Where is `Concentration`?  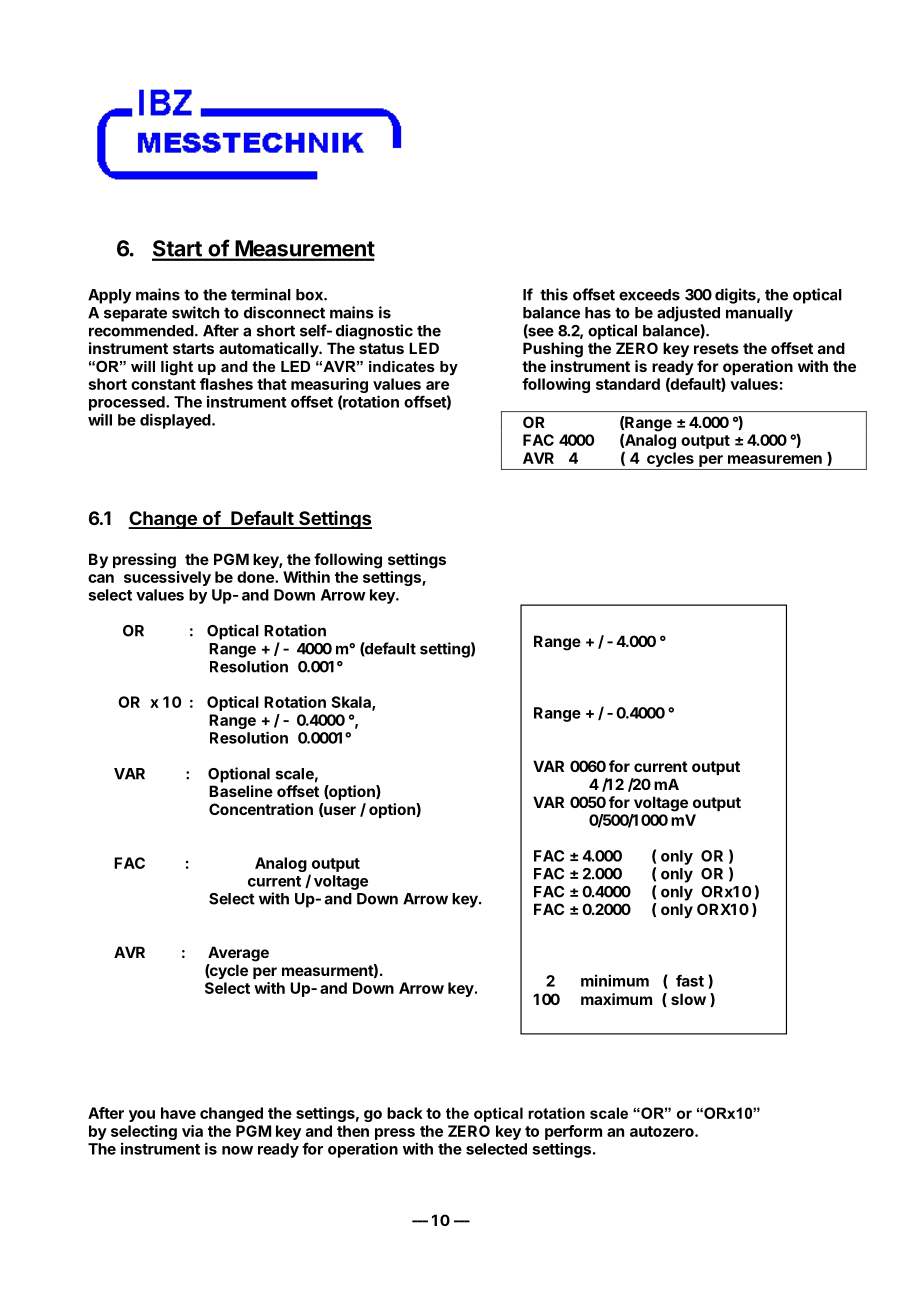 Concentration is located at coordinates (261, 809).
